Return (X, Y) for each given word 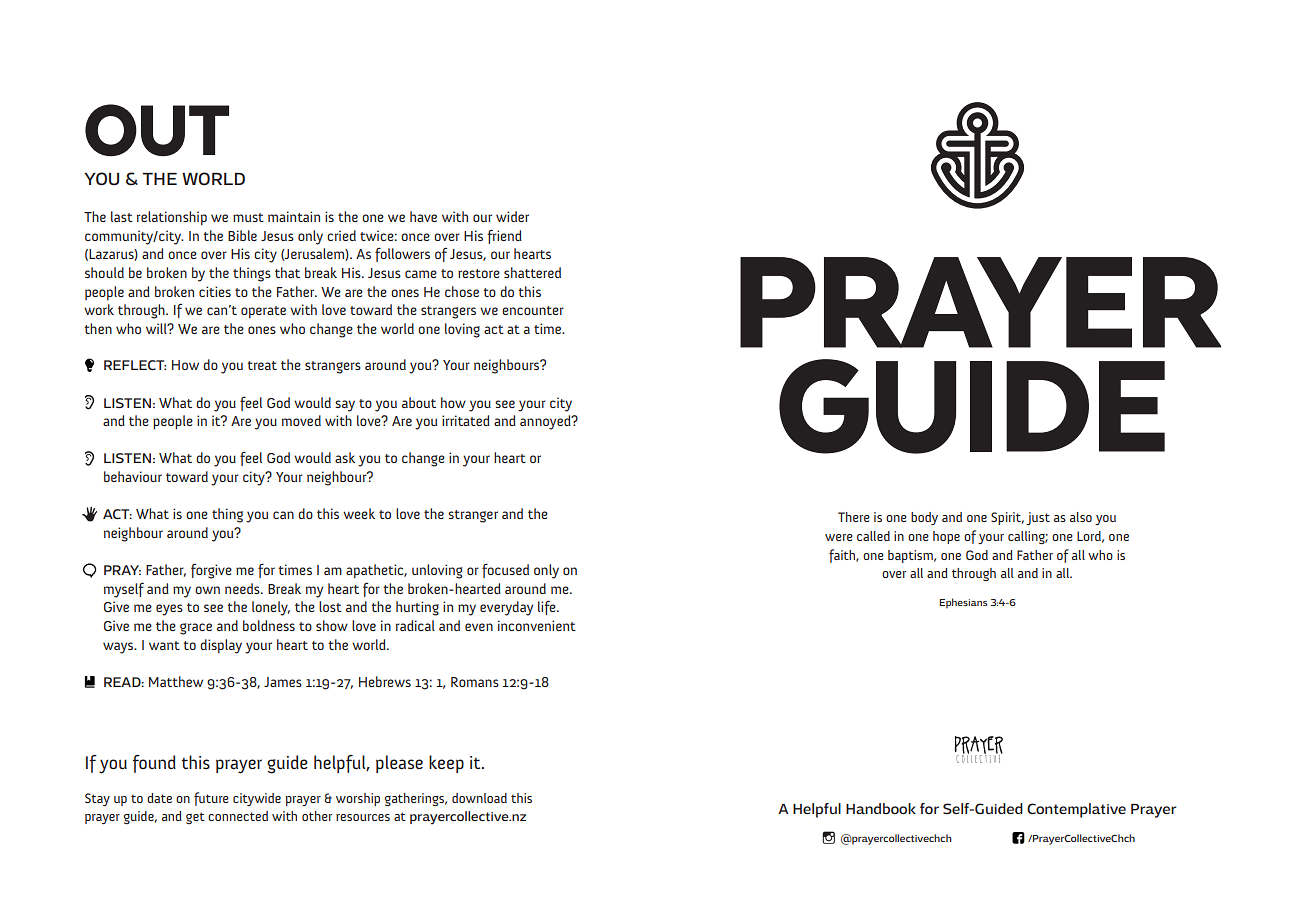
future (211, 799)
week (359, 513)
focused (505, 571)
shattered (532, 272)
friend (504, 236)
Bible (242, 235)
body (924, 518)
